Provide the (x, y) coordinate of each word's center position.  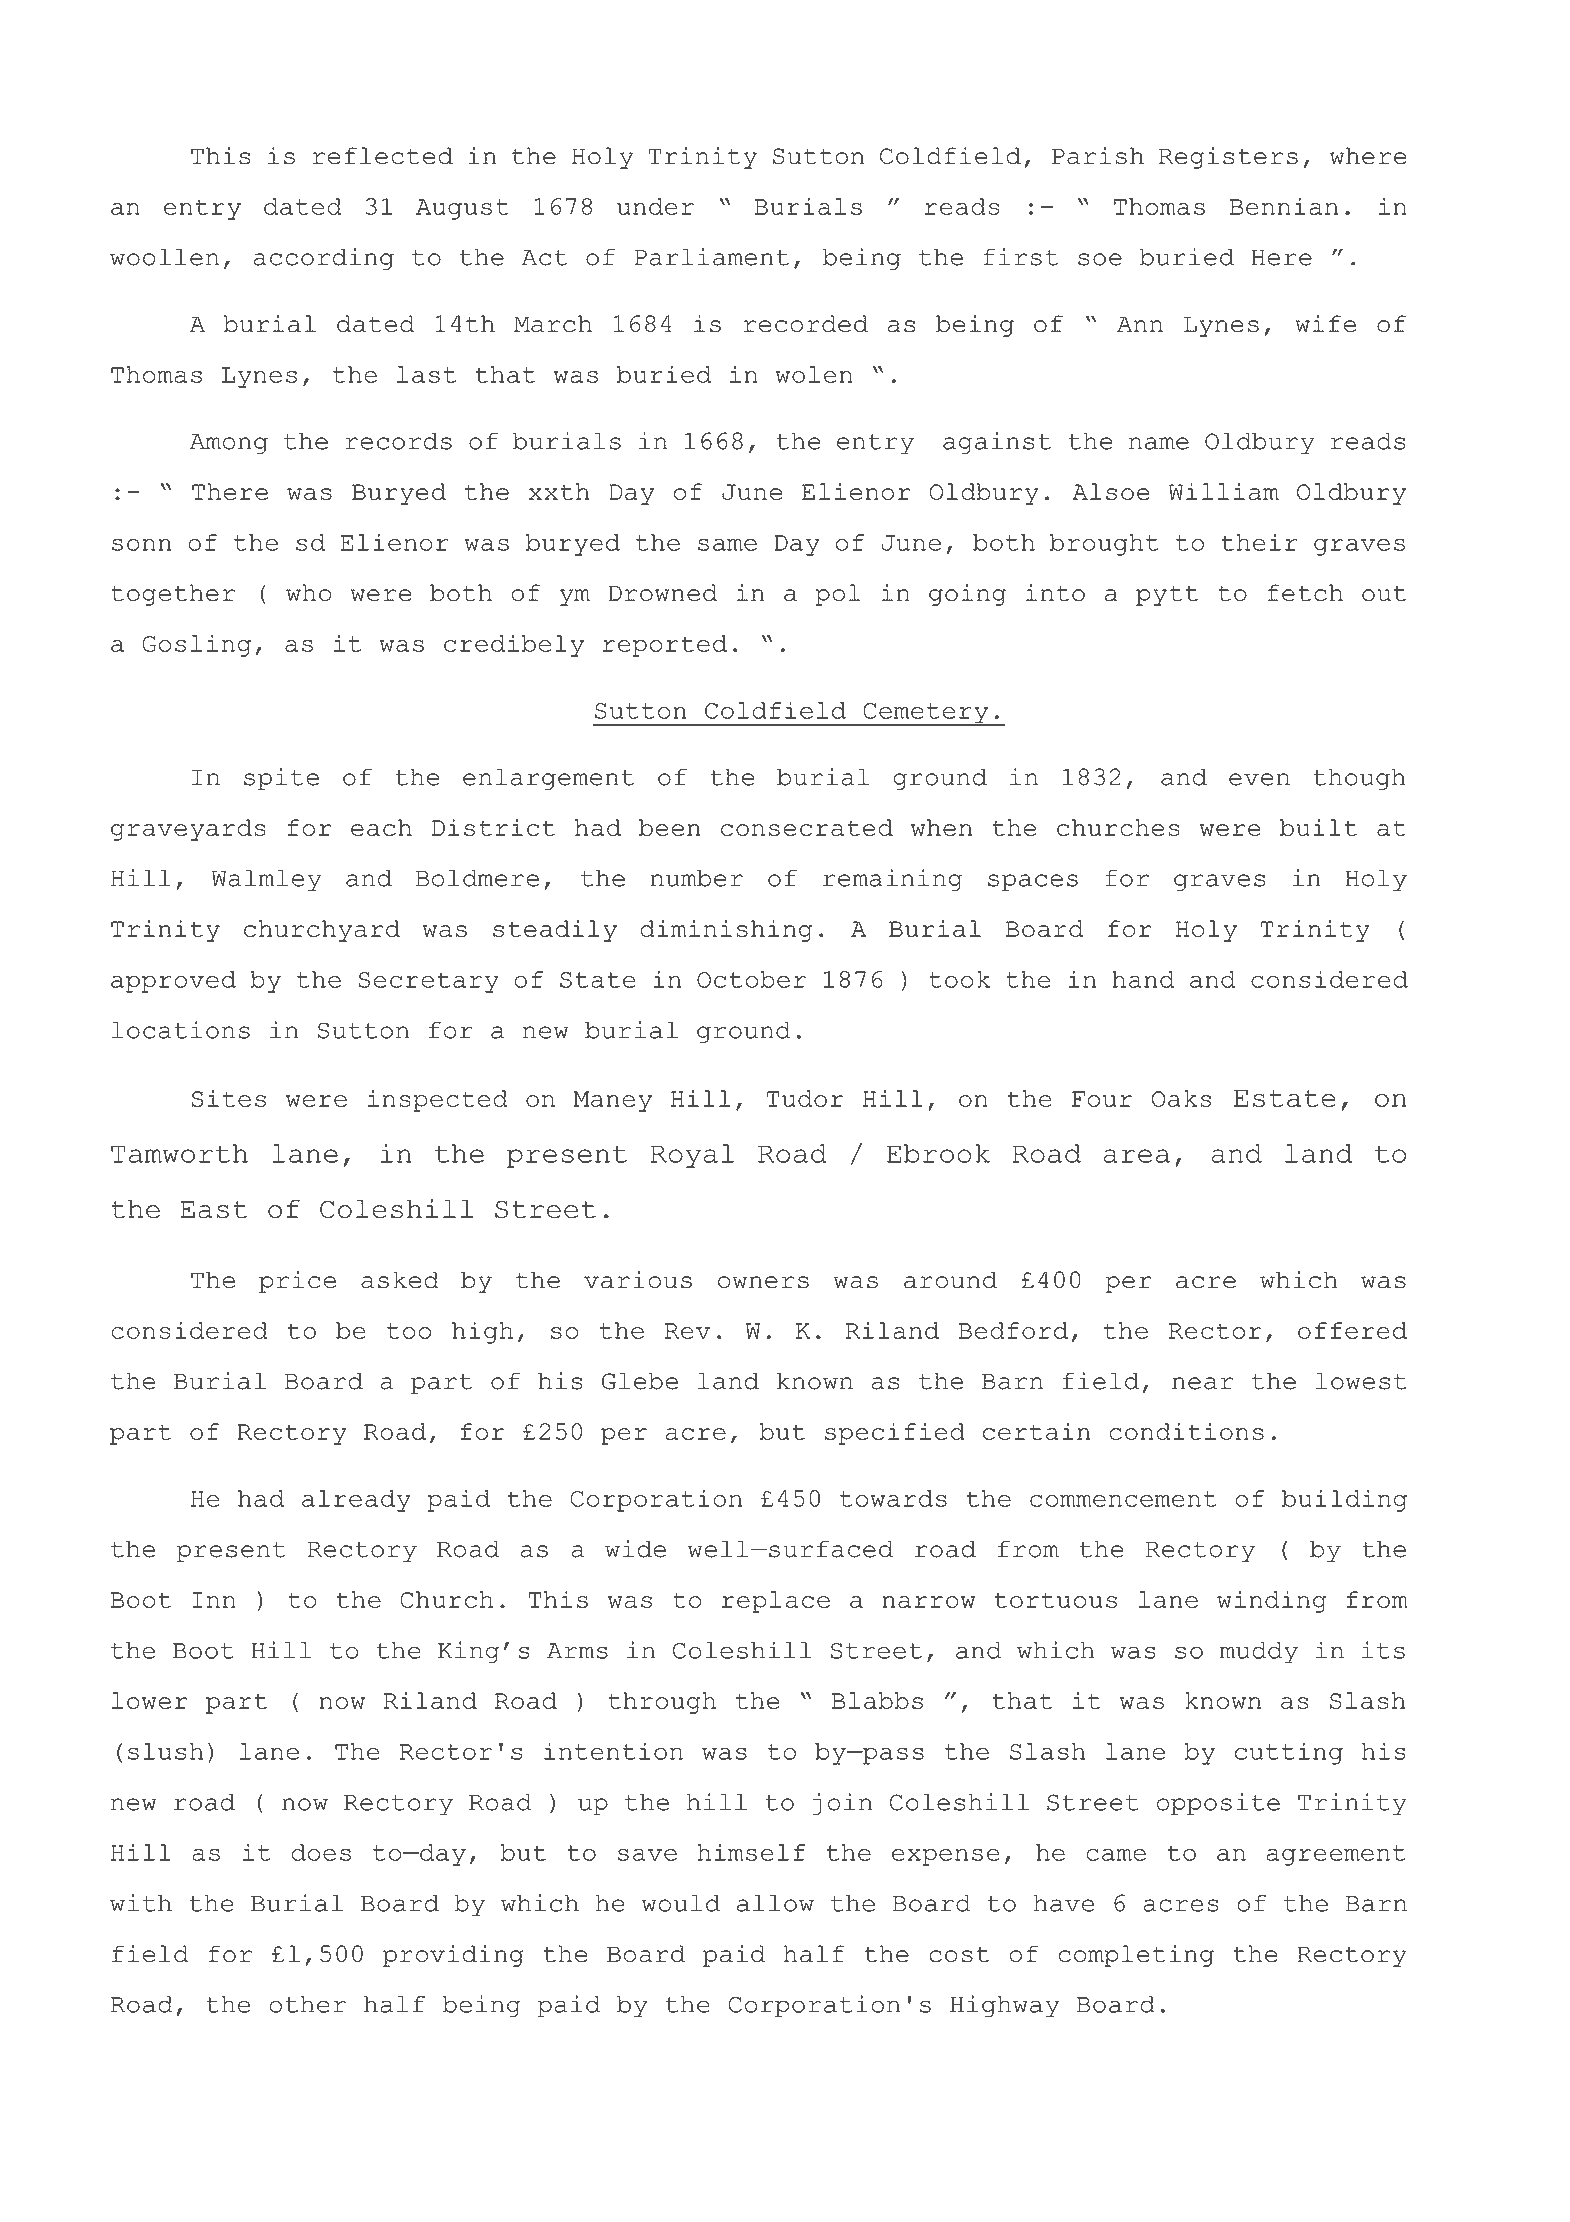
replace (776, 1602)
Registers (1228, 158)
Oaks (1182, 1098)
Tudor (805, 1098)
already (356, 1501)
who (309, 593)
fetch (1305, 593)
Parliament (711, 257)
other (307, 2004)
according (324, 259)
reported (665, 646)
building (1344, 1500)
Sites (228, 1098)
